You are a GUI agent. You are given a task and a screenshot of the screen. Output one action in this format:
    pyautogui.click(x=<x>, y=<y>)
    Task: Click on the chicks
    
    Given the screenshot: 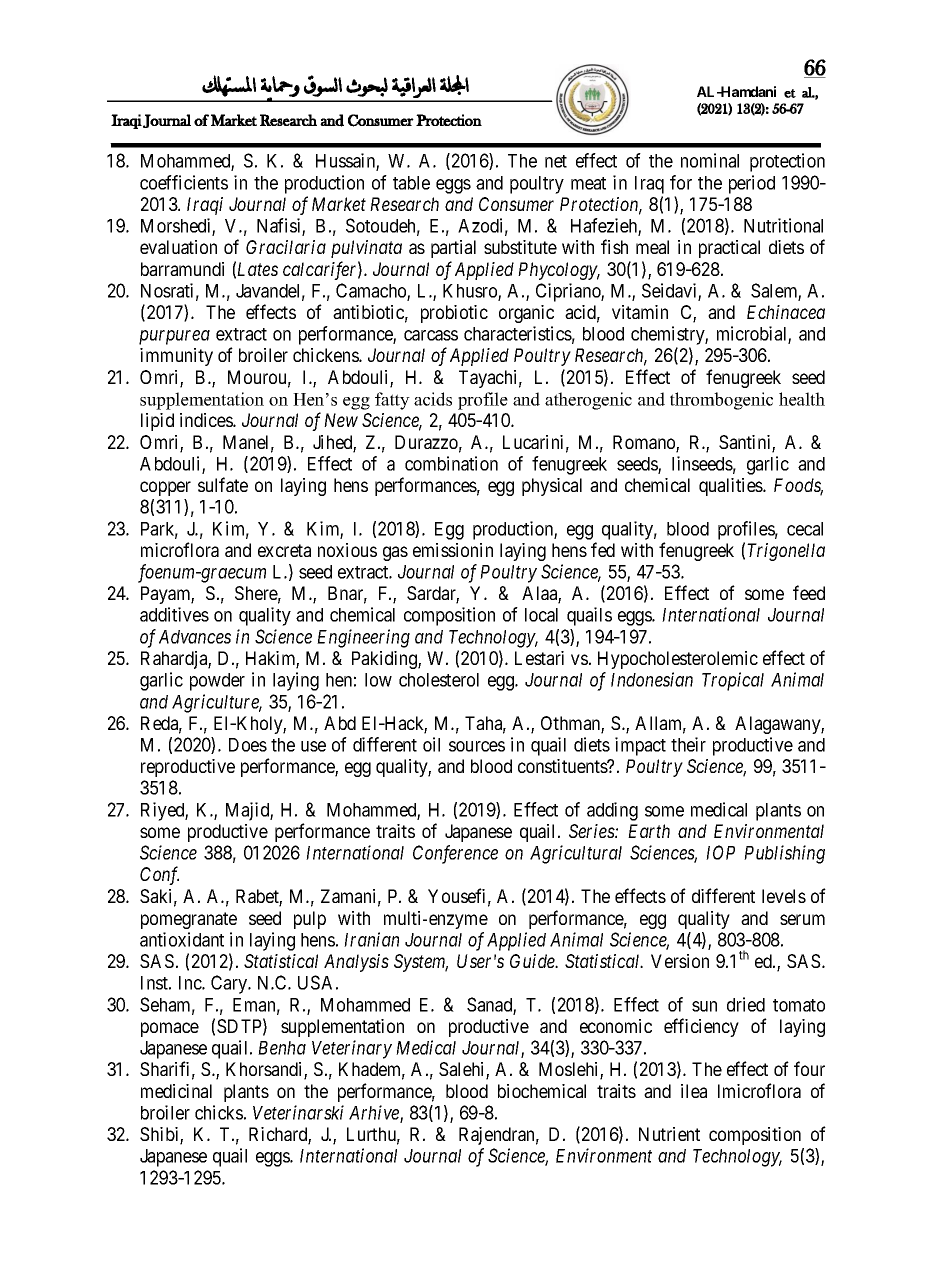 What is the action you would take?
    pyautogui.click(x=219, y=1112)
